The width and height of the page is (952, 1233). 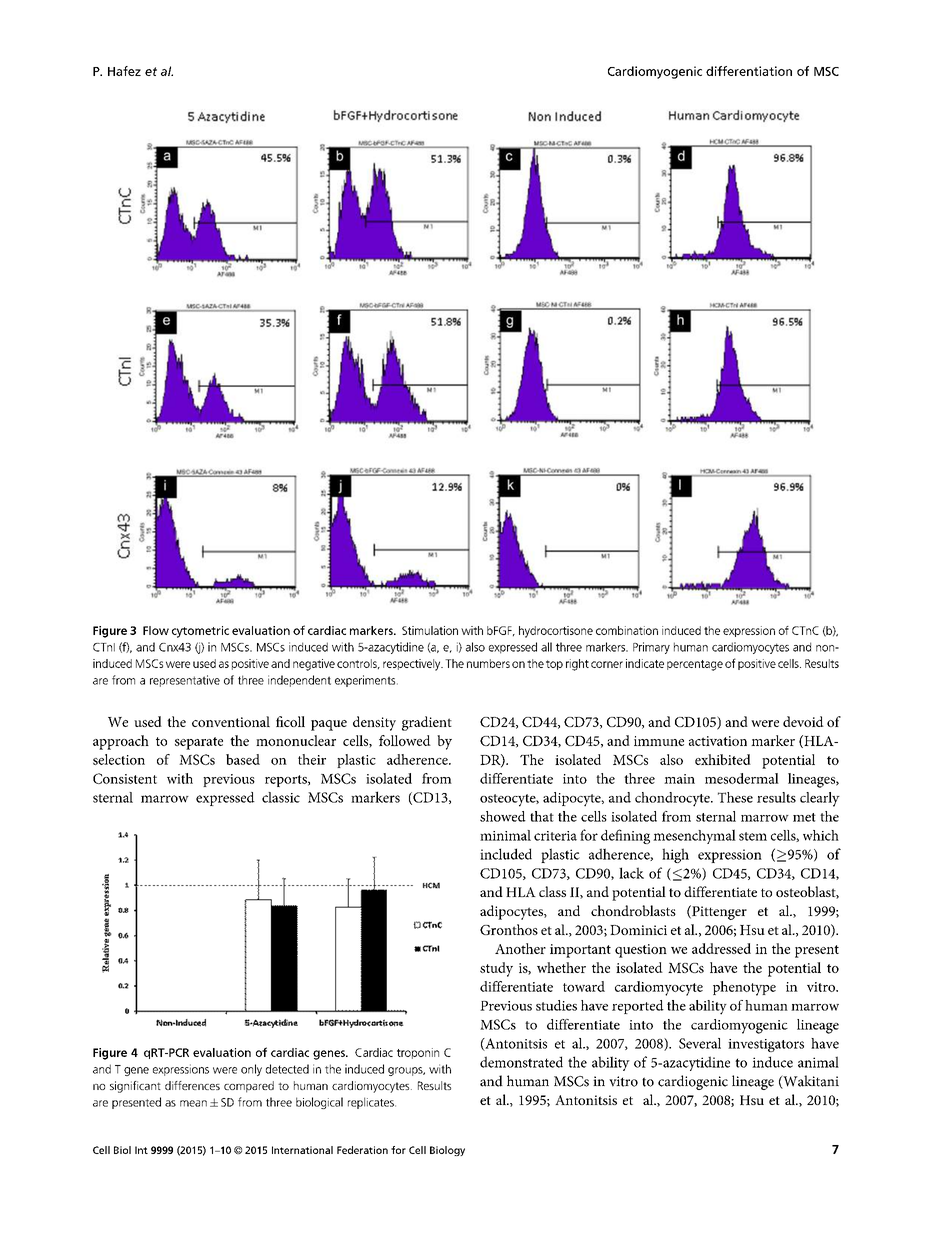 What do you see at coordinates (556, 632) in the page?
I see `hydrocortisone` at bounding box center [556, 632].
